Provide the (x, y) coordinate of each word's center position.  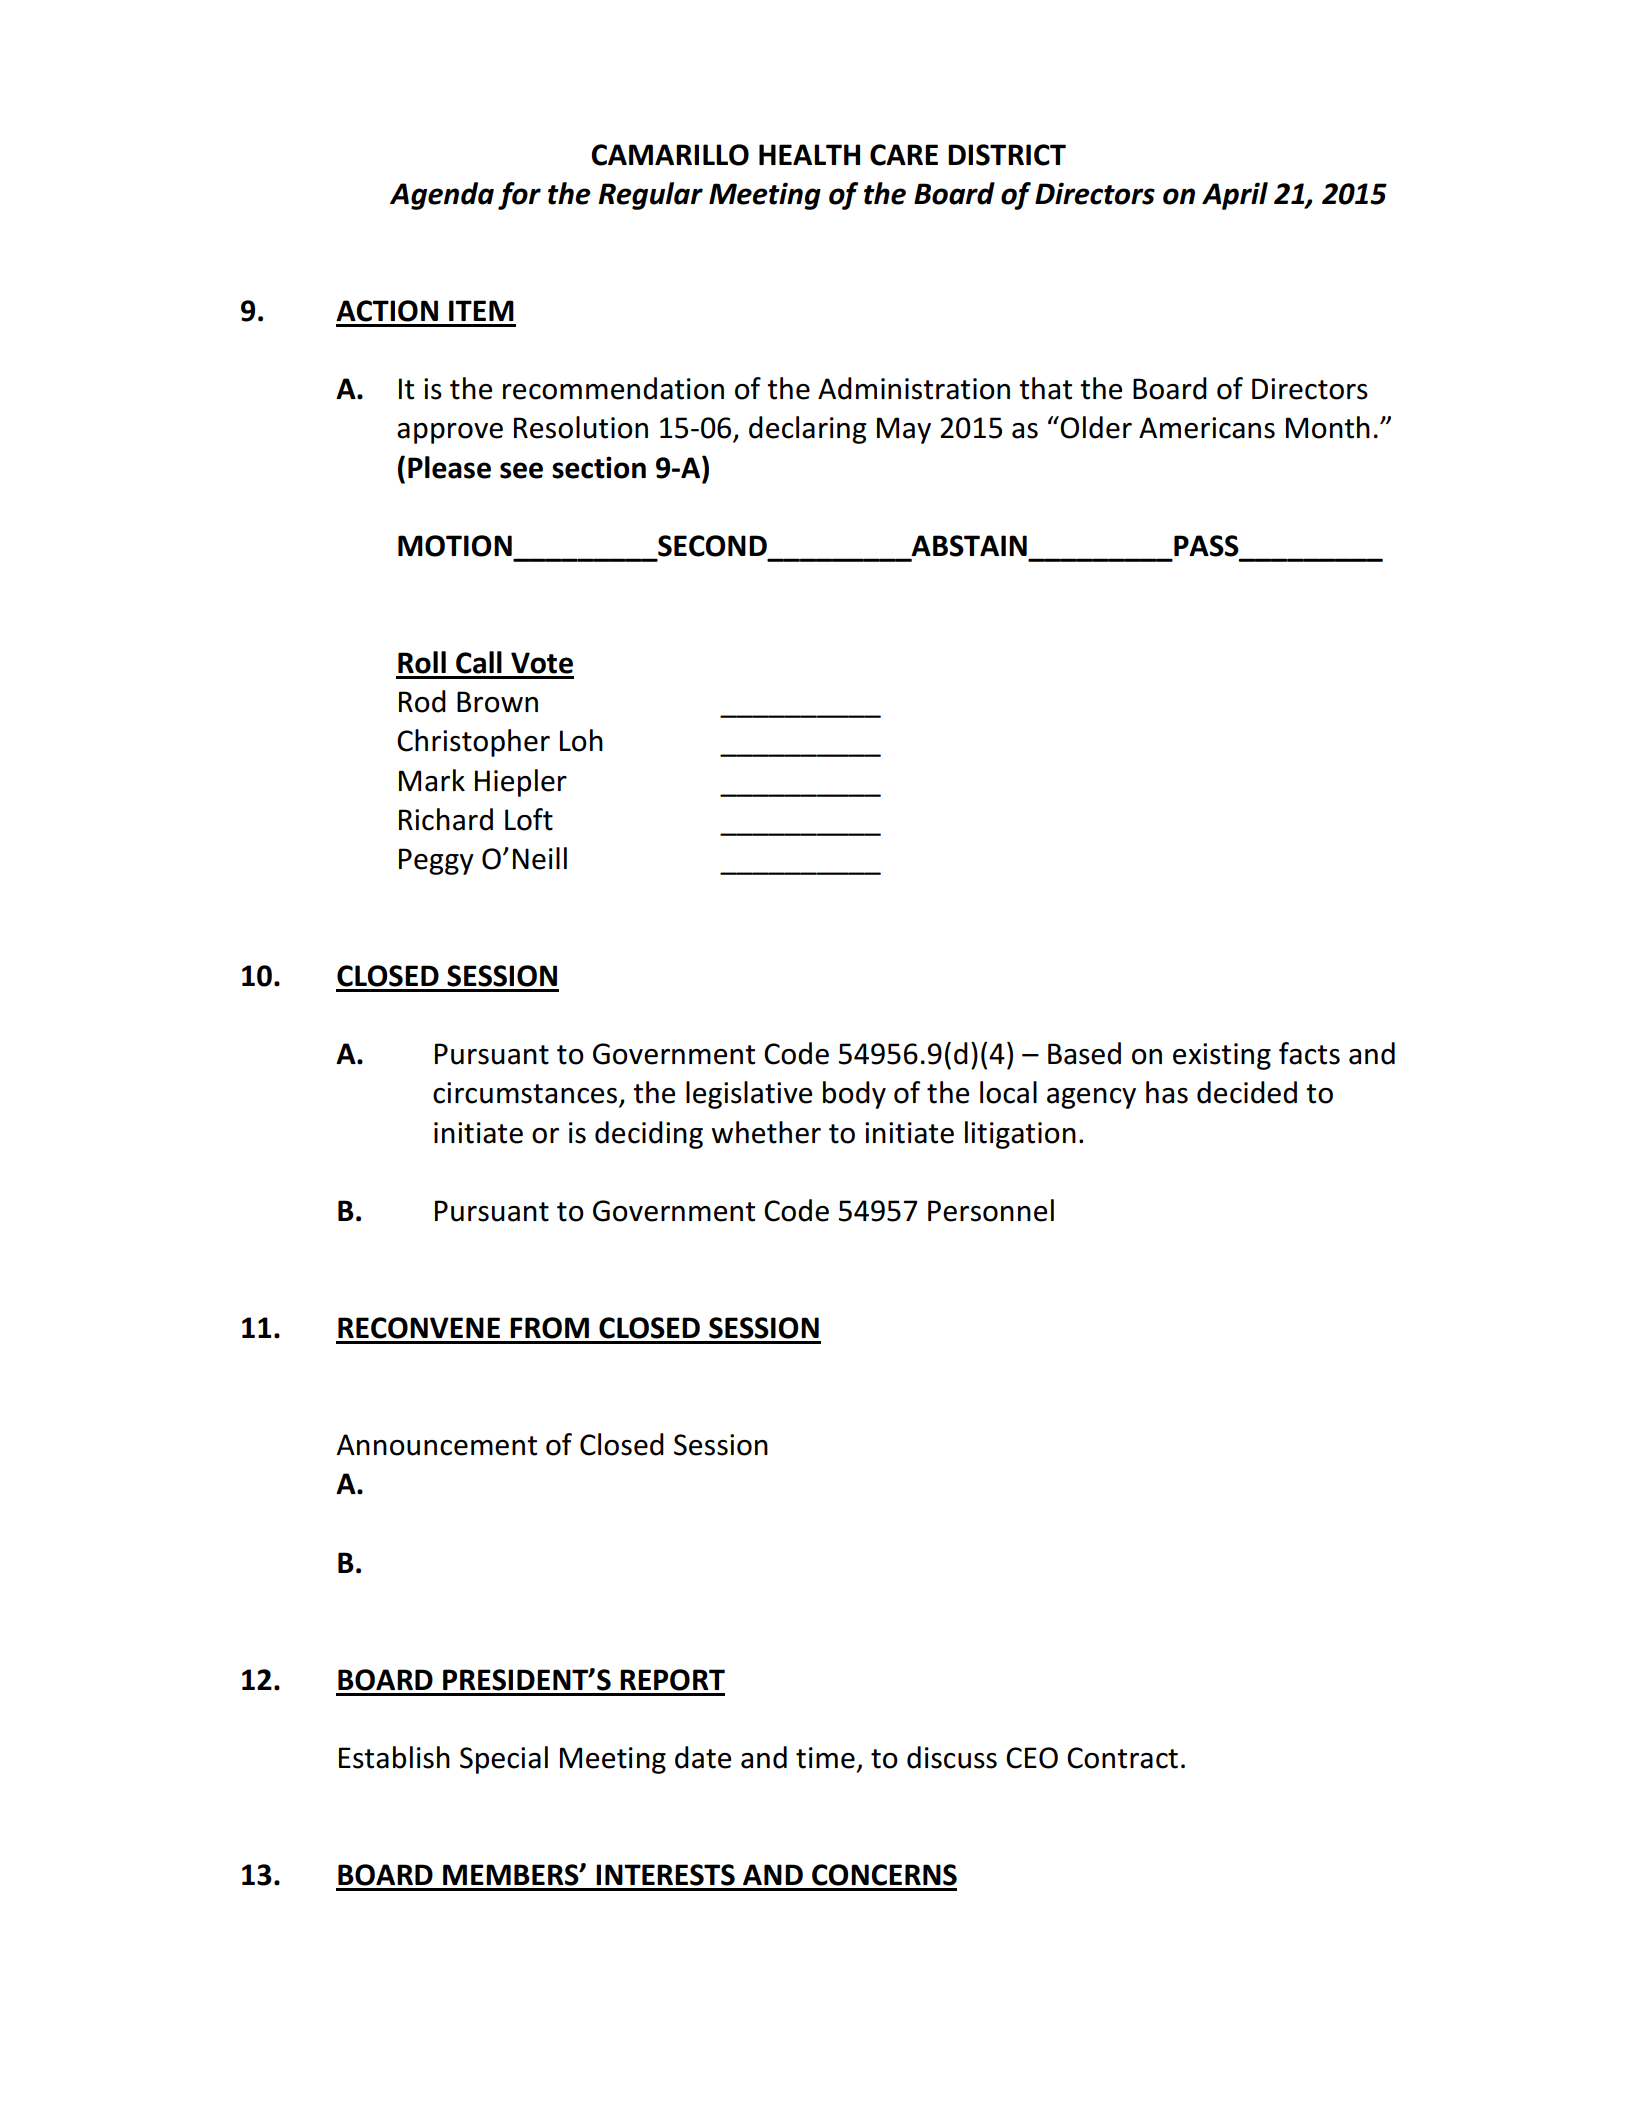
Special (504, 1760)
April (1235, 196)
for (519, 196)
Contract (1122, 1758)
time (825, 1758)
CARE (904, 155)
